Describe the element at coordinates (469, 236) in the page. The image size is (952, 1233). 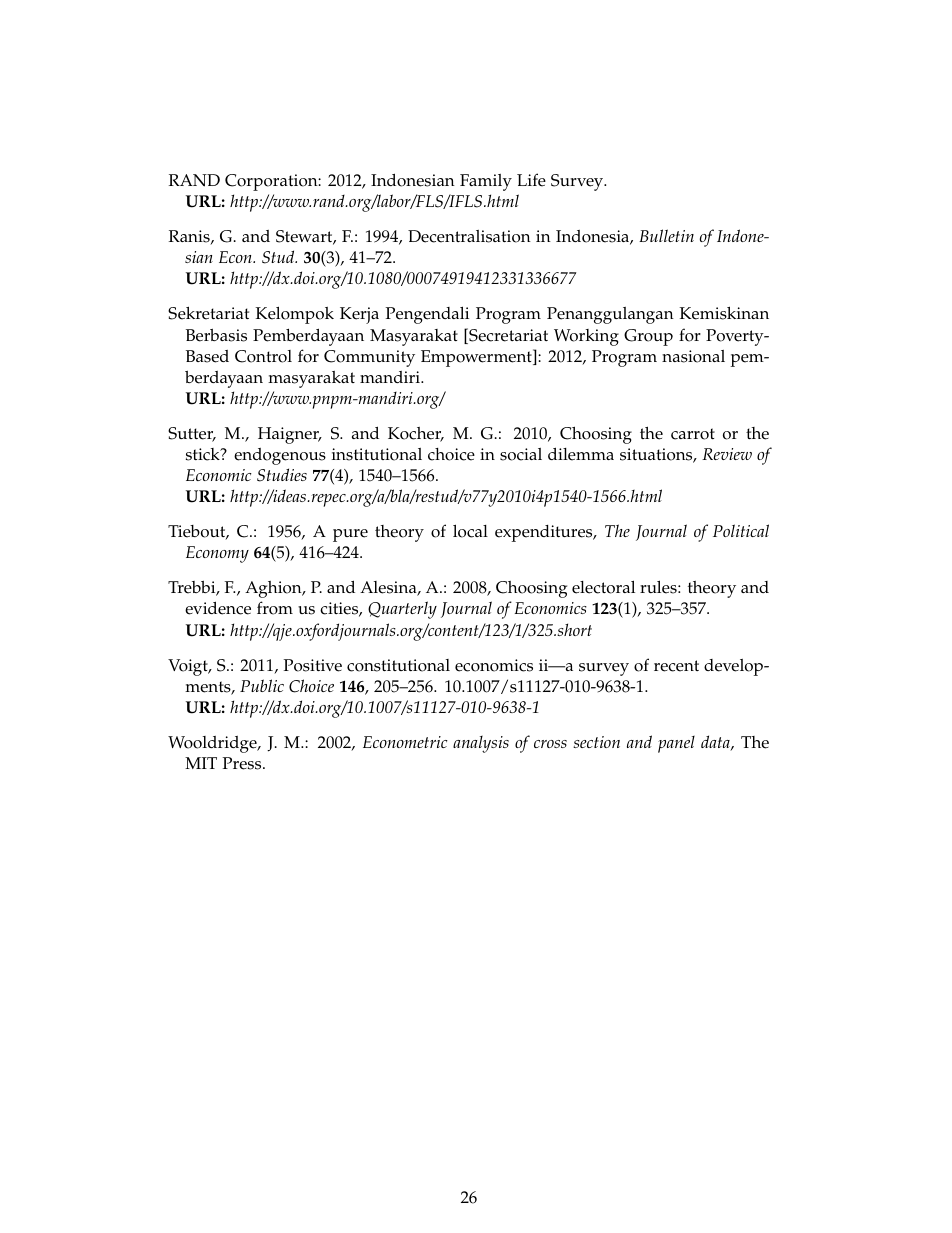
I see `Decentralisation` at that location.
